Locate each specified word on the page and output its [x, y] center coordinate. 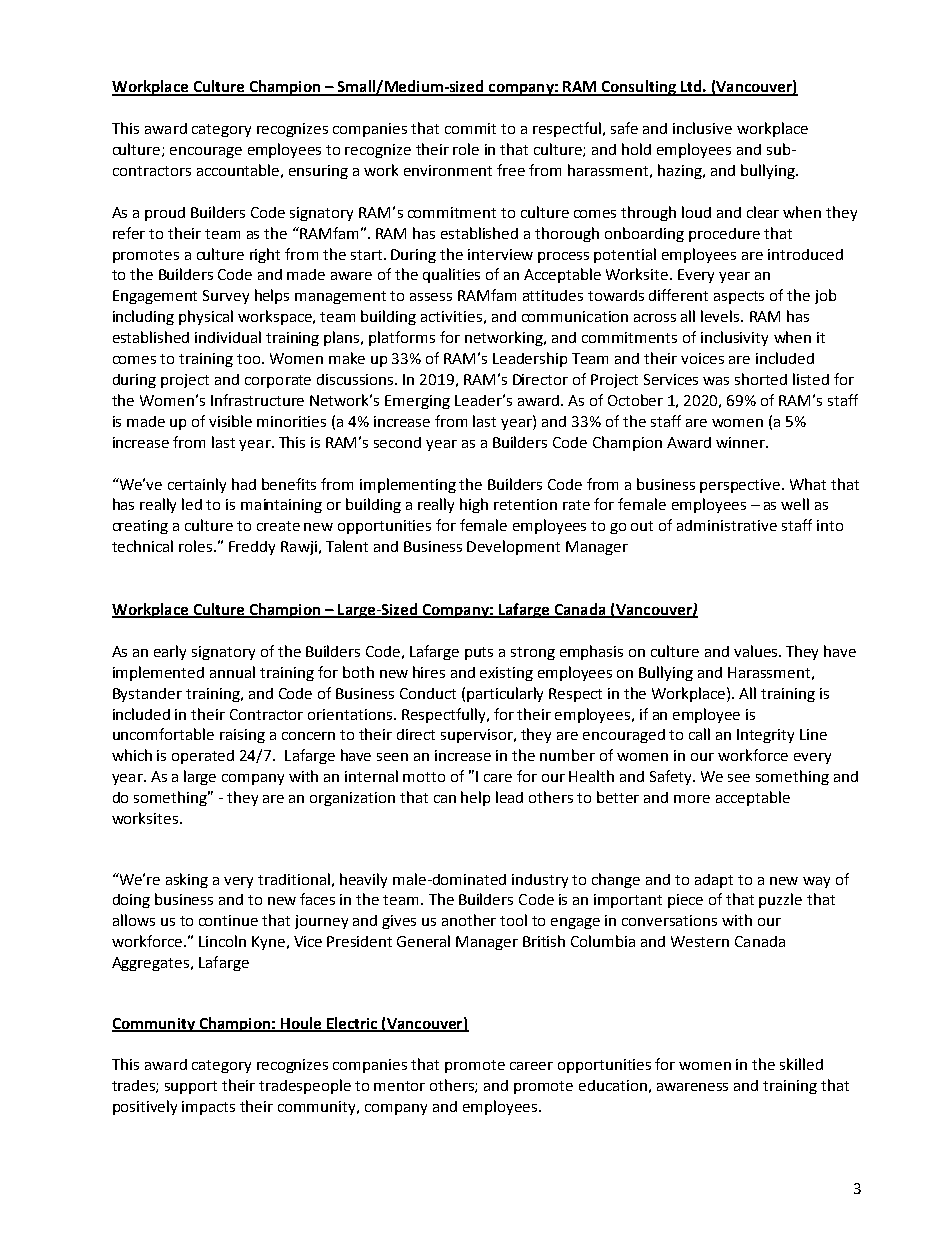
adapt [714, 881]
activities [451, 316]
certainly [197, 485]
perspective [741, 486]
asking [187, 880]
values [757, 651]
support [191, 1087]
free [511, 170]
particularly [505, 694]
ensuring [318, 172]
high [474, 505]
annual [232, 672]
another [469, 920]
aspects [739, 297]
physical [206, 317]
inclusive [702, 128]
